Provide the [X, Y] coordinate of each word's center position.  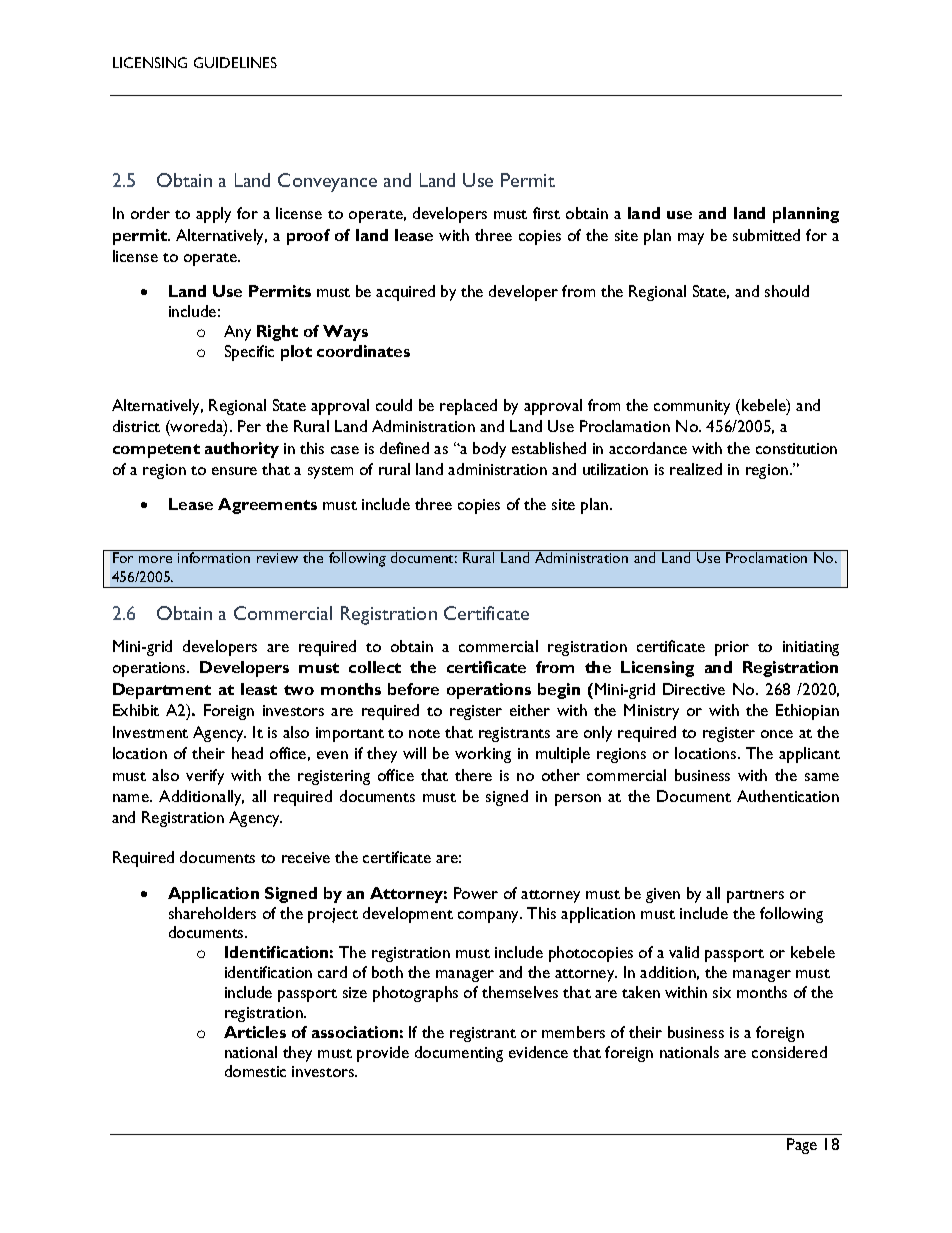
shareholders [212, 913]
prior [732, 648]
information [214, 557]
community [692, 407]
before [413, 689]
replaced [468, 407]
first [546, 213]
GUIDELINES [235, 62]
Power [476, 893]
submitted [766, 235]
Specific [249, 353]
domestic [255, 1071]
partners [755, 896]
